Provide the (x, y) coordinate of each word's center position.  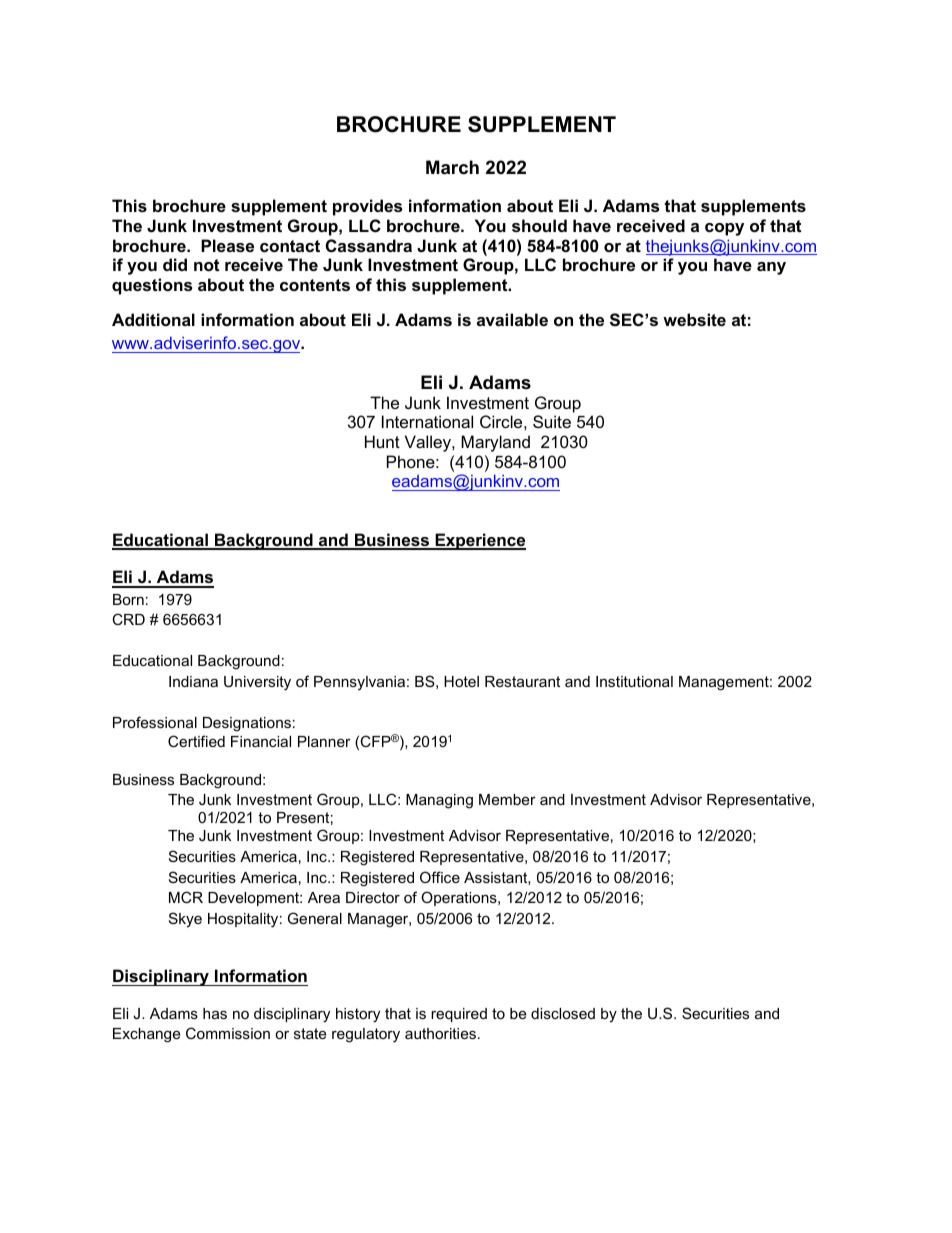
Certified (196, 741)
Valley (429, 443)
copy (724, 229)
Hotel (461, 681)
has (215, 1013)
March (452, 167)
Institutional (634, 681)
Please (227, 245)
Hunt (382, 441)
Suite (552, 421)
